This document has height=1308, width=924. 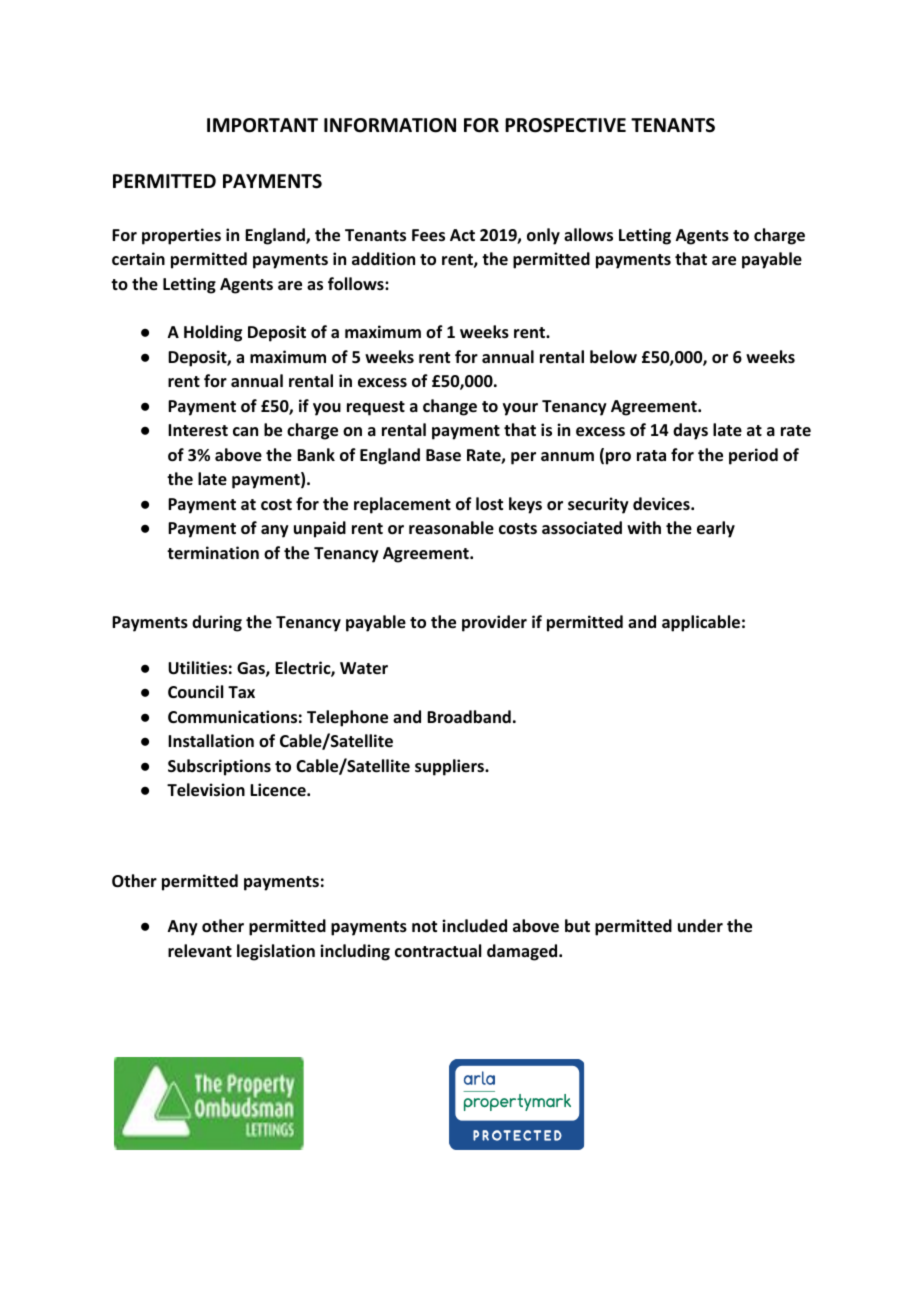 I want to click on IMPORTANT, so click(x=262, y=125).
